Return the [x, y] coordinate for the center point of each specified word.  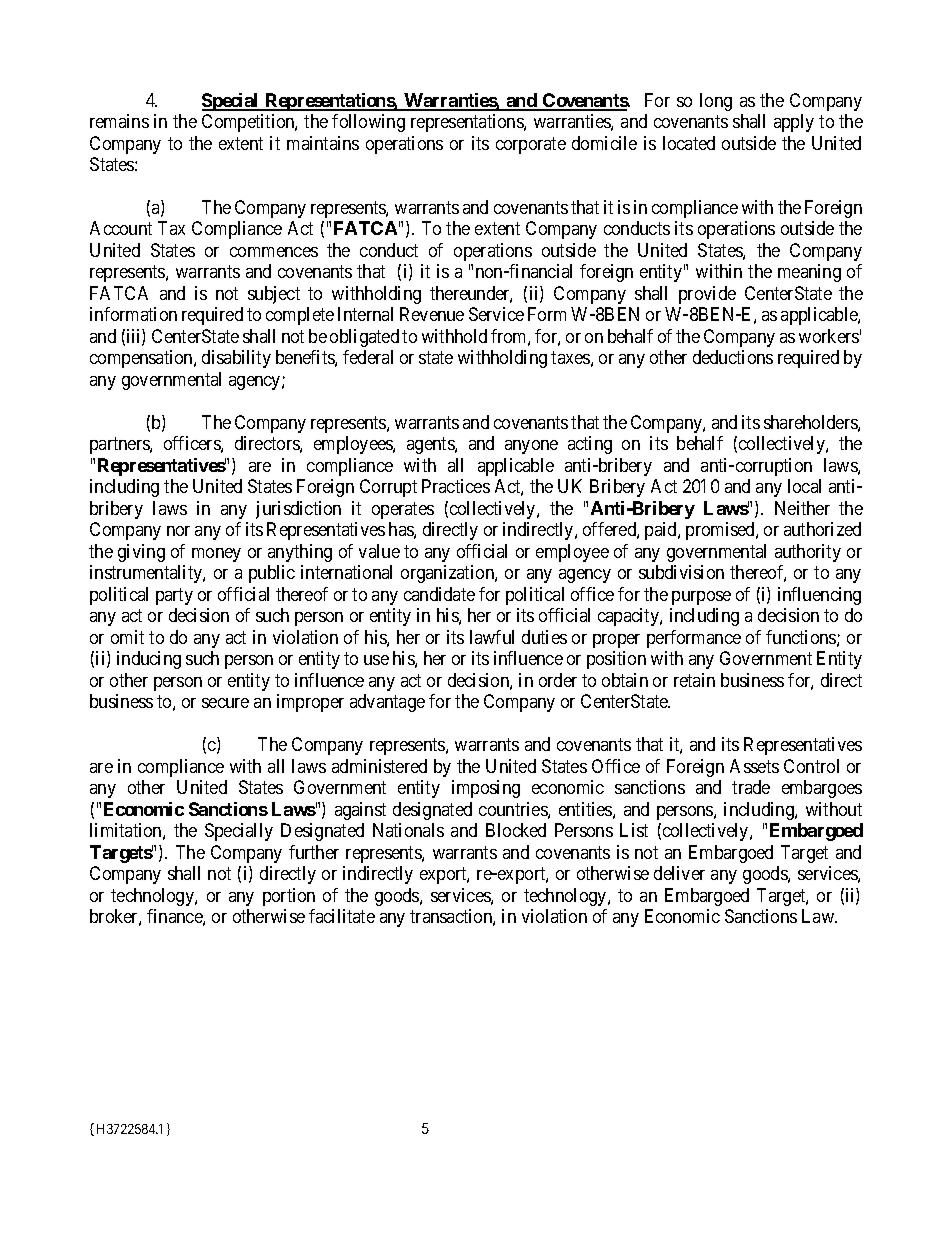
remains [119, 121]
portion [289, 897]
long [716, 102]
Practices [456, 486]
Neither [802, 508]
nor [178, 531]
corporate [531, 145]
